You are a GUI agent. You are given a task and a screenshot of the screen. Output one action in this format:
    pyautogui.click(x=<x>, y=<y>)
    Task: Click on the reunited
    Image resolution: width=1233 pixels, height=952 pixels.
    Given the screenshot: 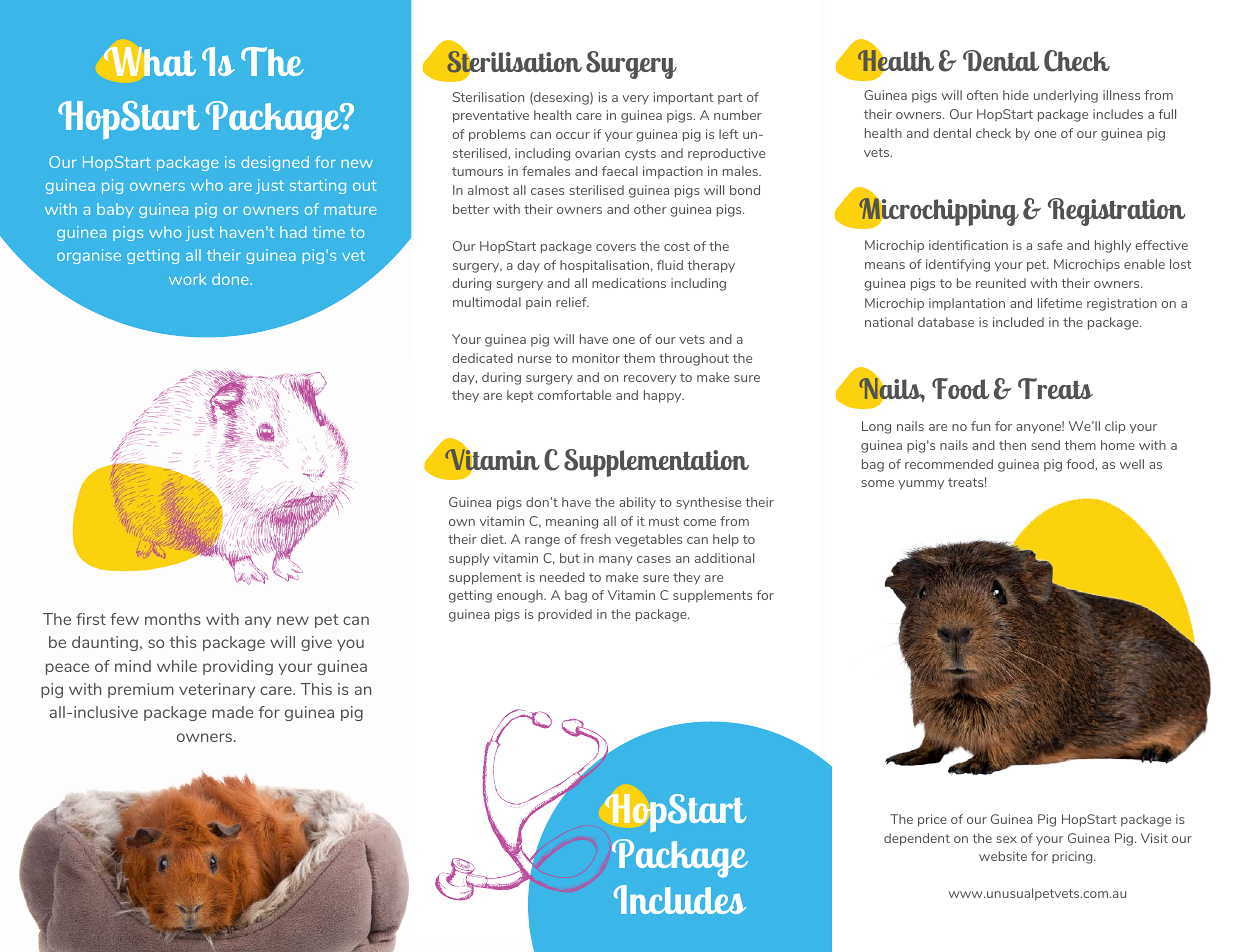 What is the action you would take?
    pyautogui.click(x=1001, y=283)
